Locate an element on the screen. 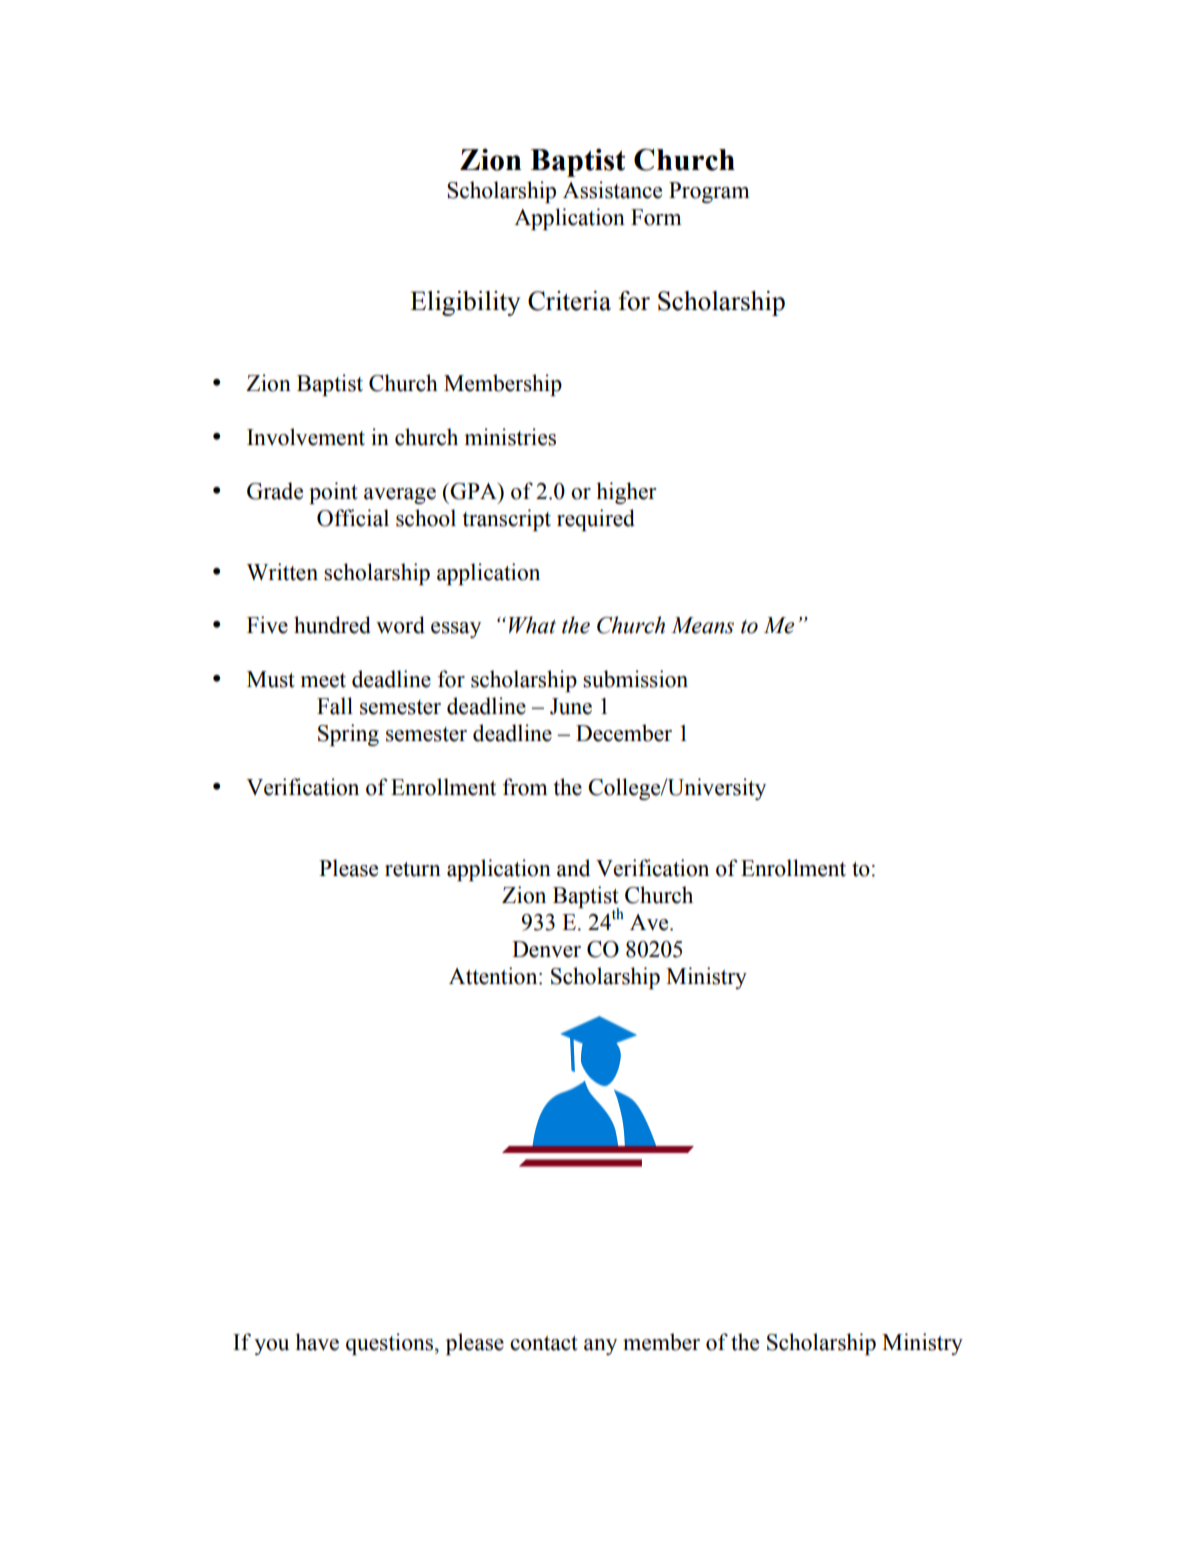  return is located at coordinates (413, 869).
